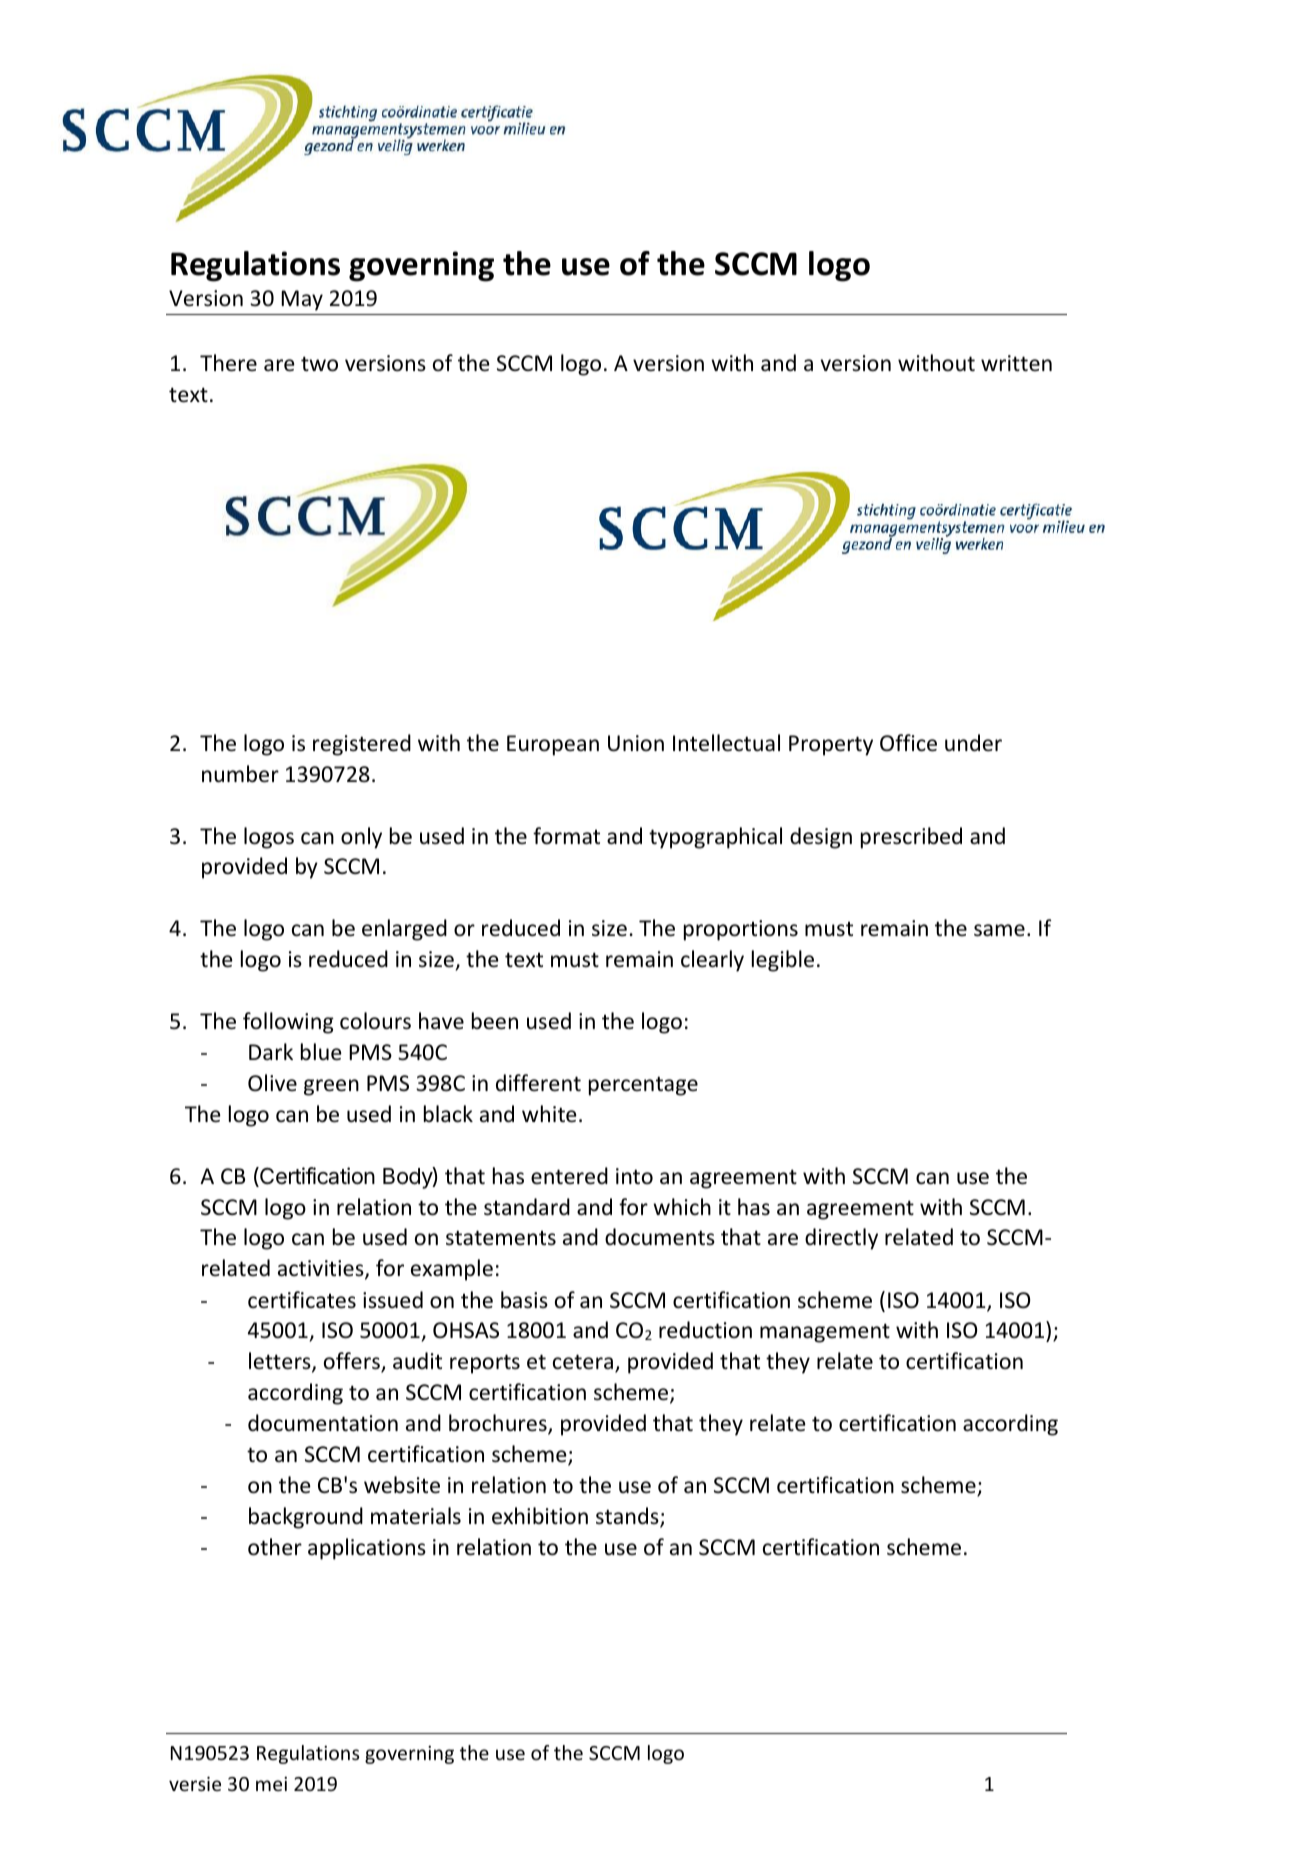 Image resolution: width=1314 pixels, height=1860 pixels. Describe the element at coordinates (302, 300) in the screenshot. I see `May` at that location.
